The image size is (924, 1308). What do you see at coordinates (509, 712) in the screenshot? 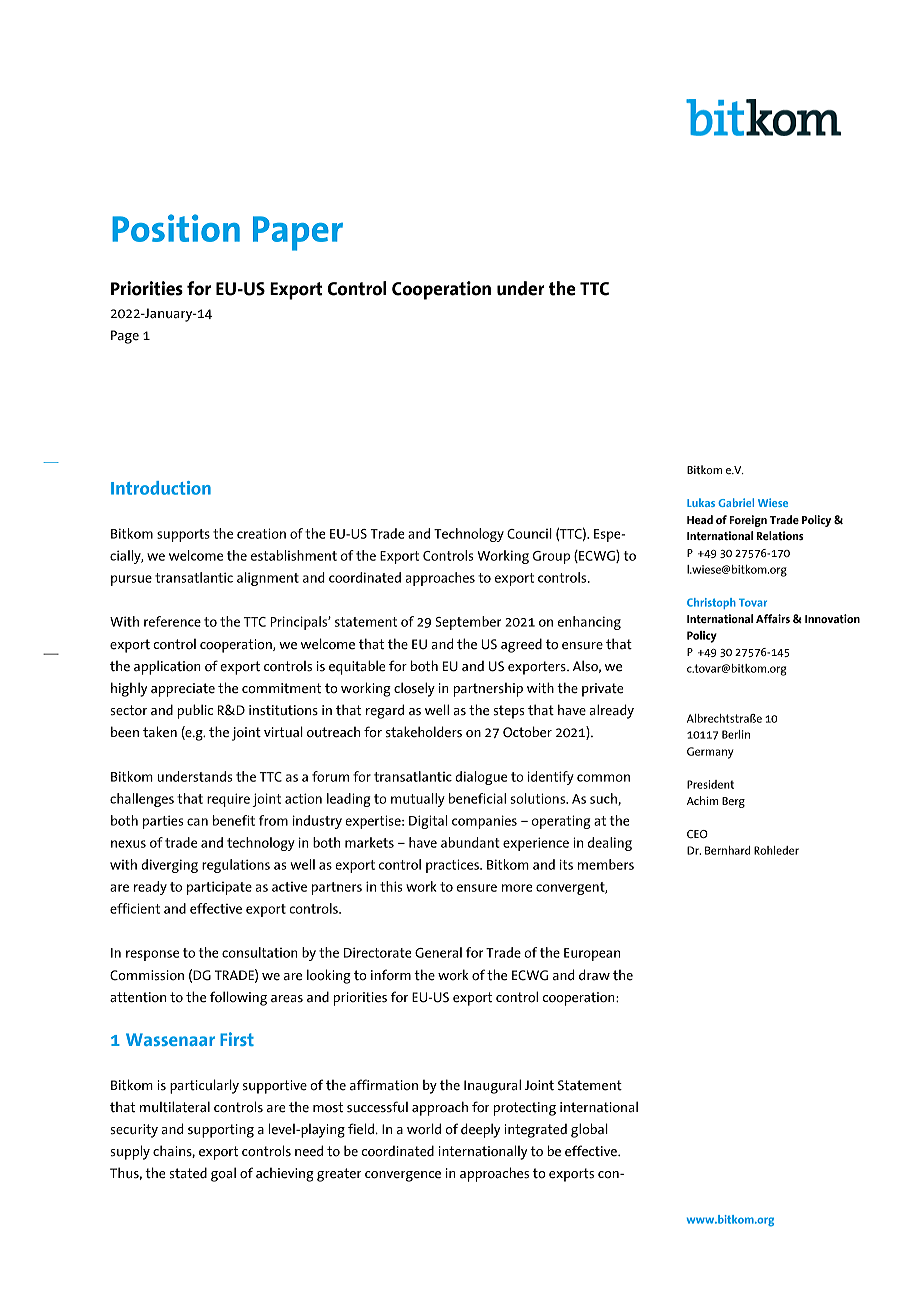
I see `steps` at bounding box center [509, 712].
